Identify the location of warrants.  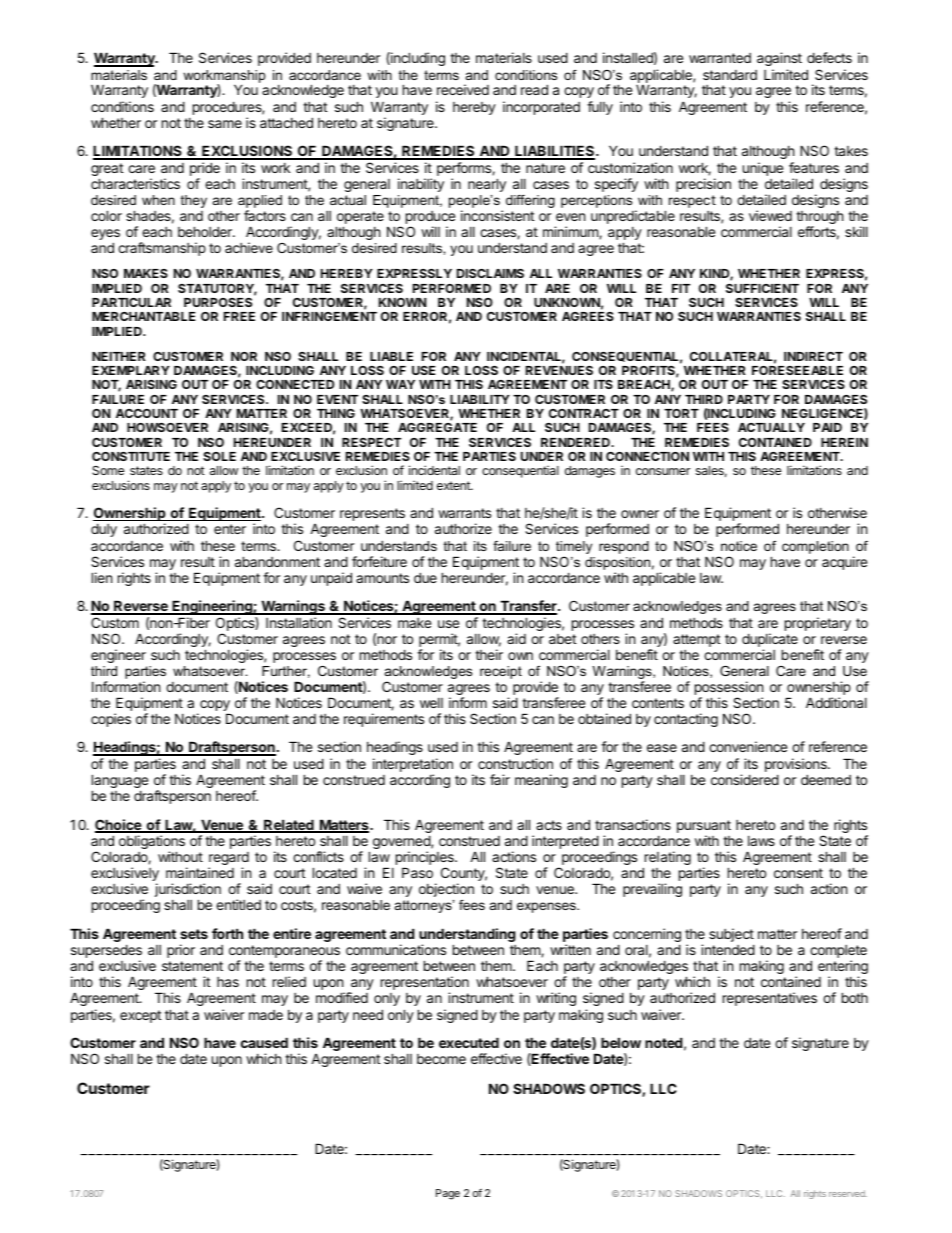
(464, 513).
